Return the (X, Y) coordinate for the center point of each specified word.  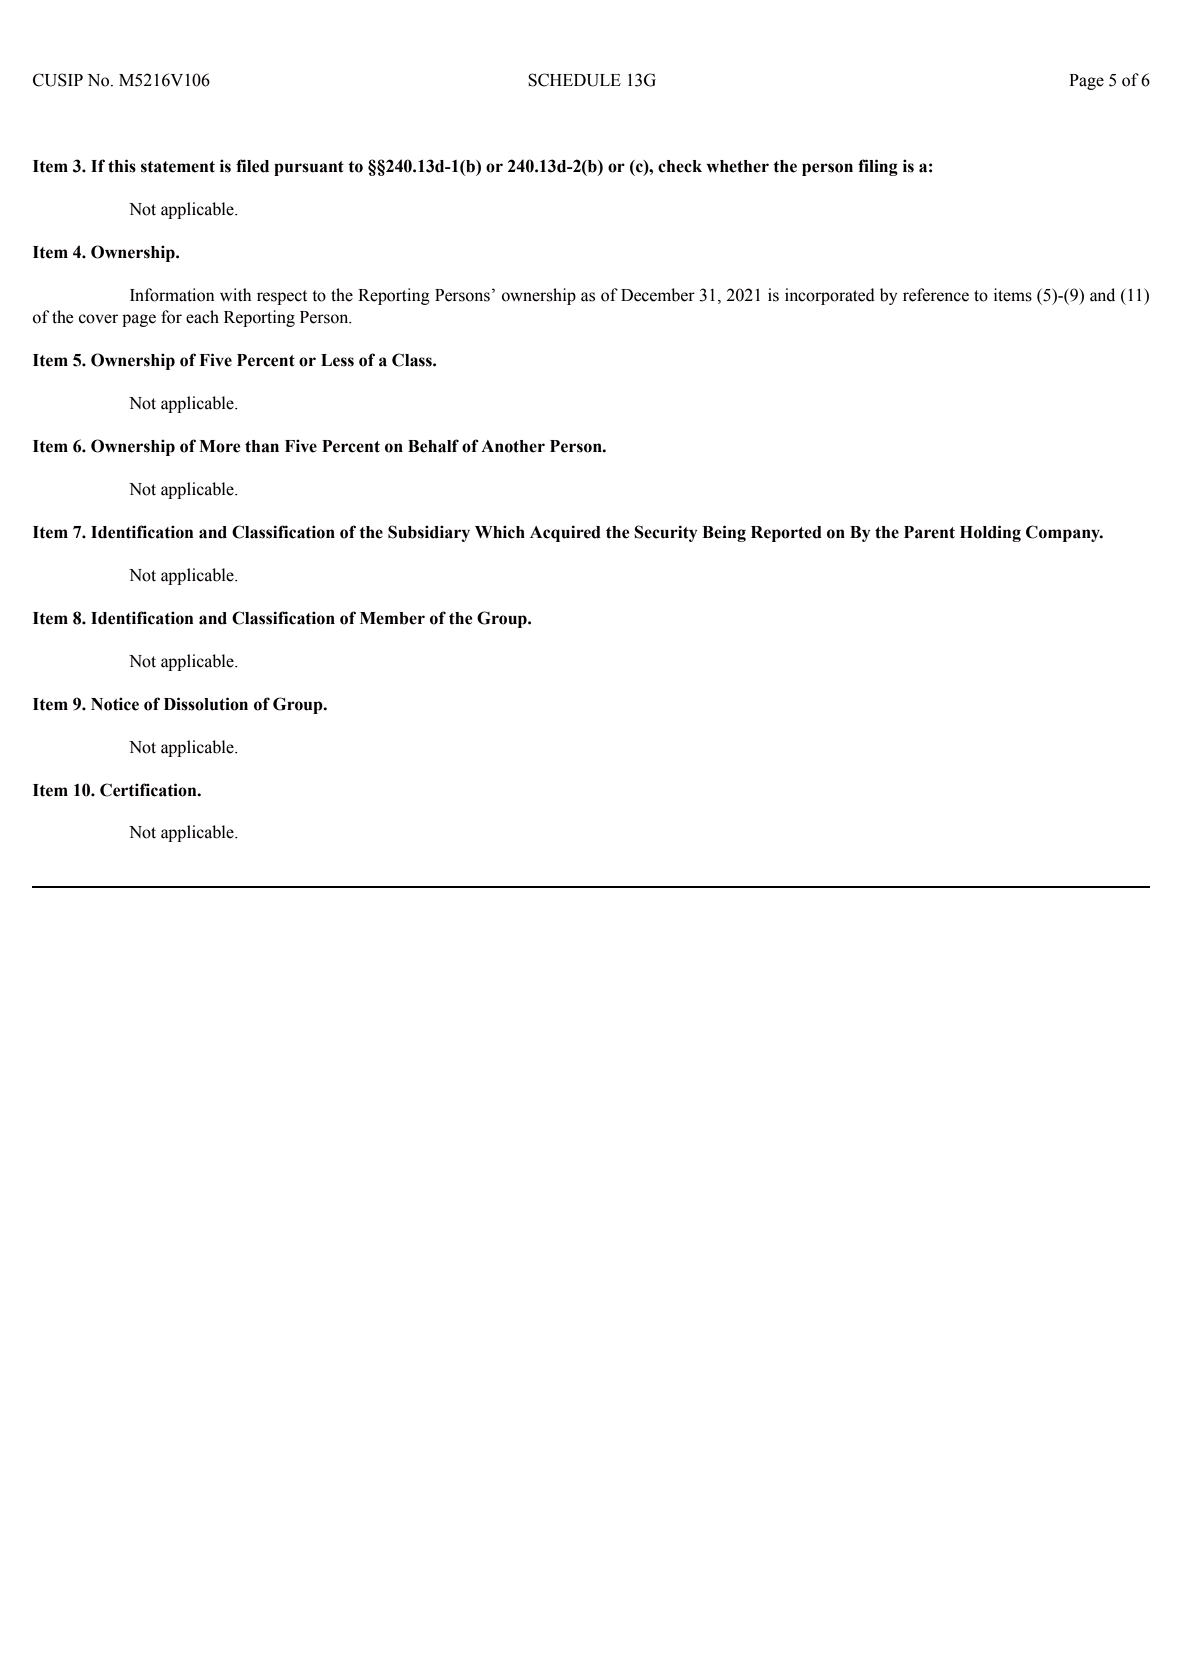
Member (392, 618)
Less (337, 360)
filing (878, 167)
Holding (990, 533)
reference (936, 295)
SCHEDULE (574, 80)
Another (513, 446)
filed (252, 166)
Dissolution (206, 704)
